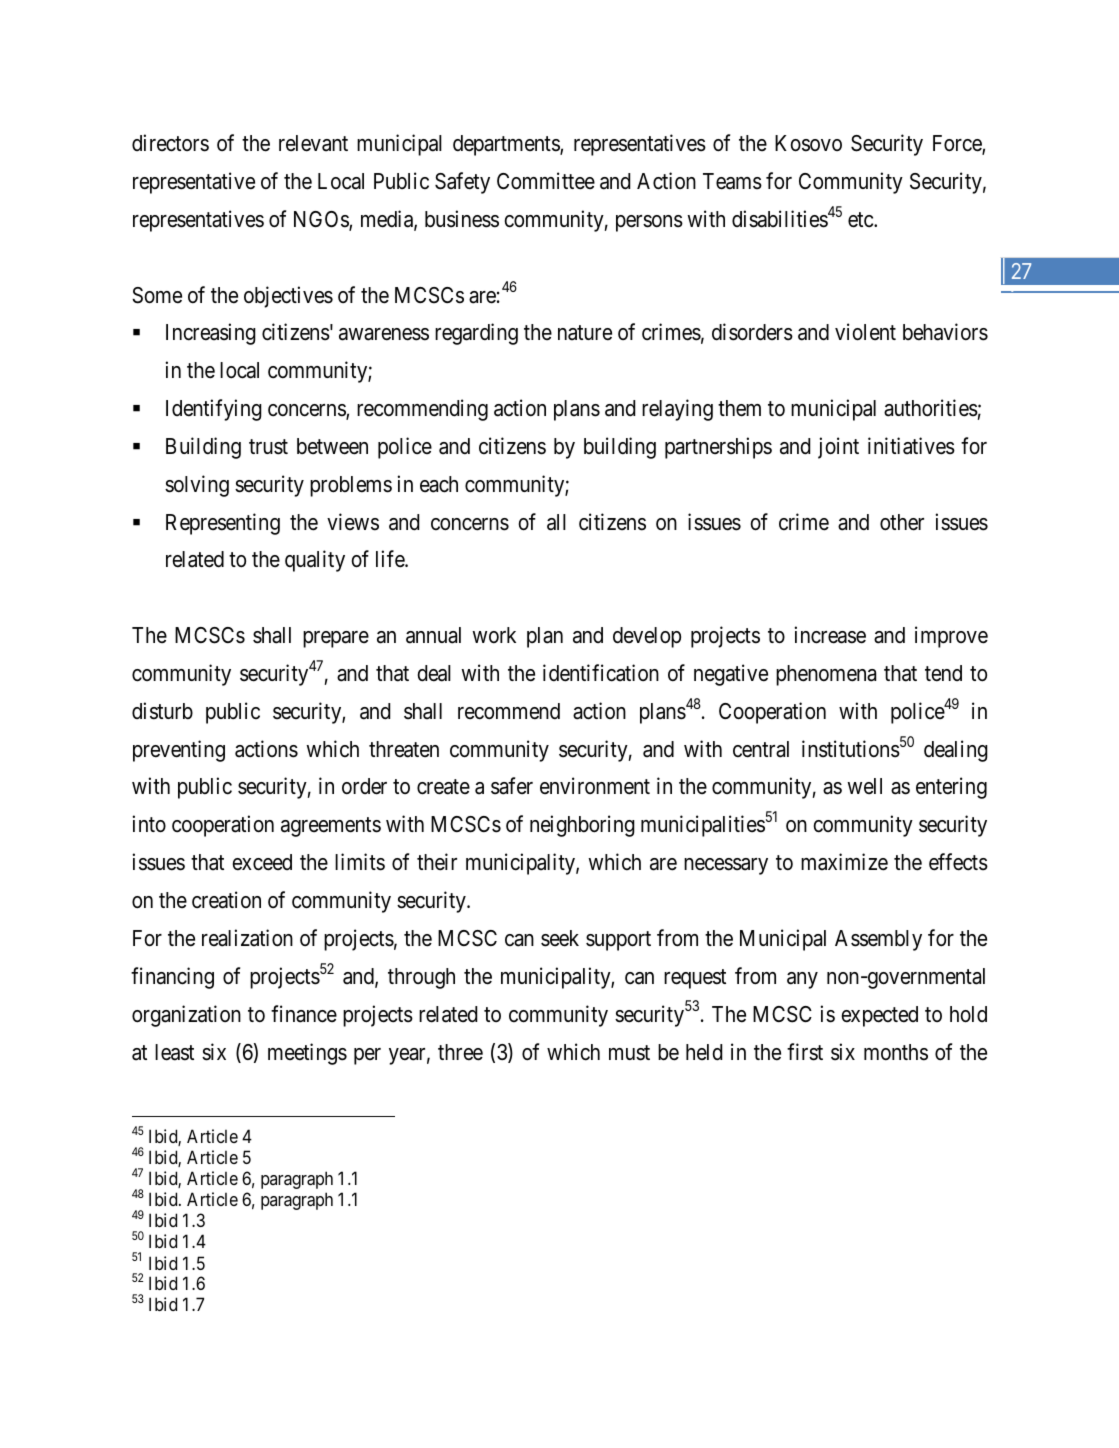 The width and height of the page is (1119, 1448). Describe the element at coordinates (931, 408) in the page. I see `authorities` at that location.
